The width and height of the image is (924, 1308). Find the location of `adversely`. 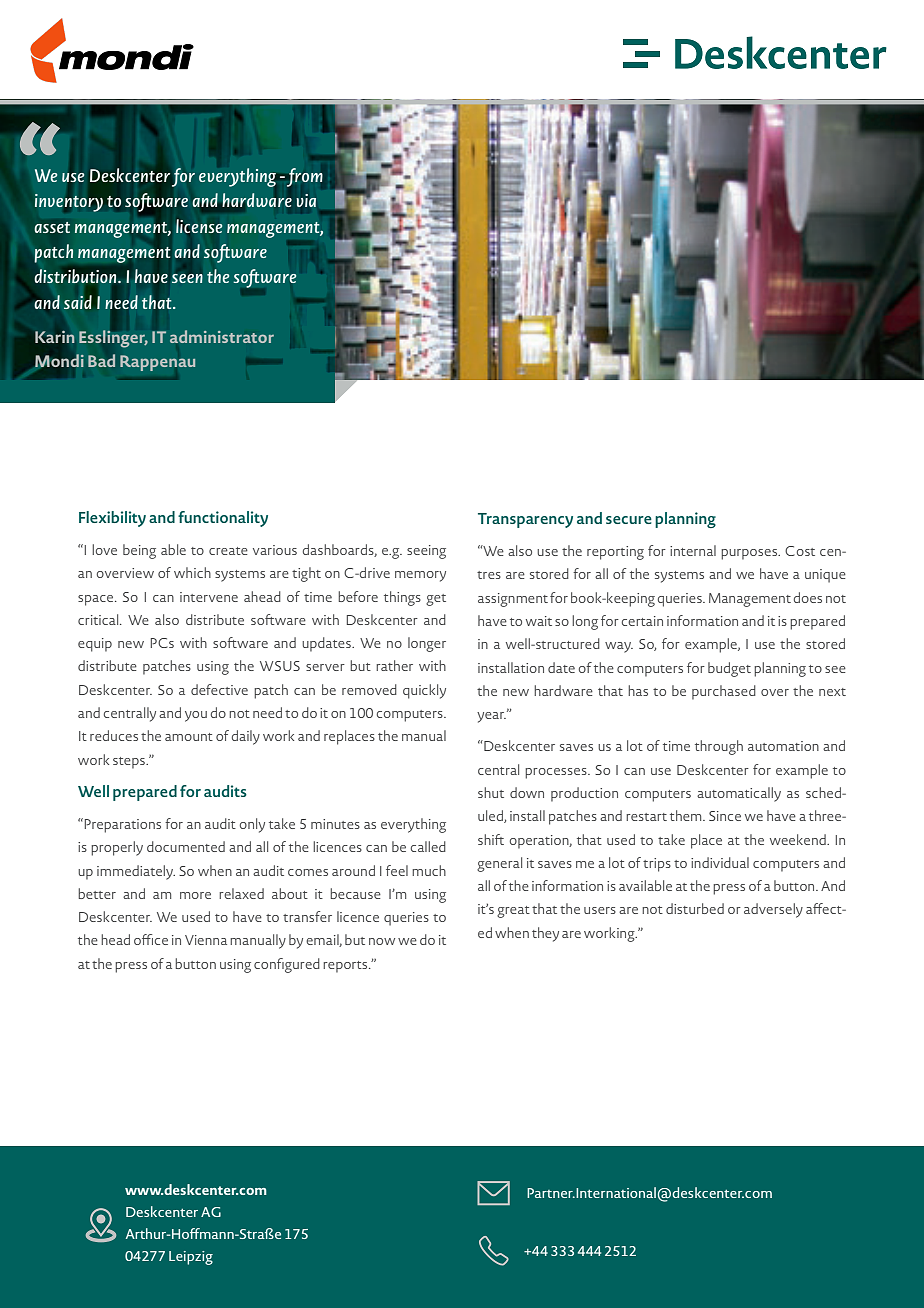

adversely is located at coordinates (773, 910).
